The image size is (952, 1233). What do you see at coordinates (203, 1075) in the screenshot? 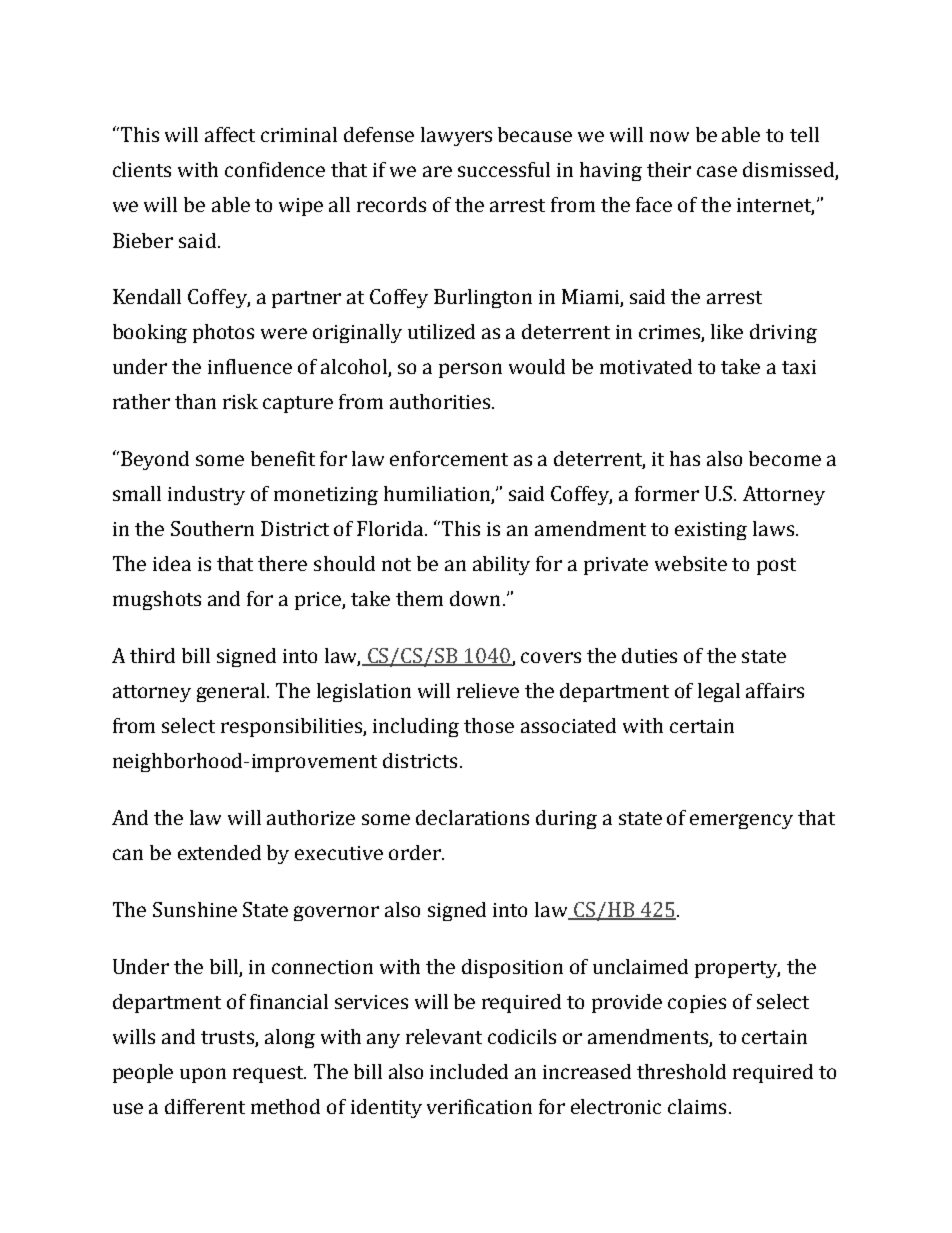
I see `upon` at bounding box center [203, 1075].
